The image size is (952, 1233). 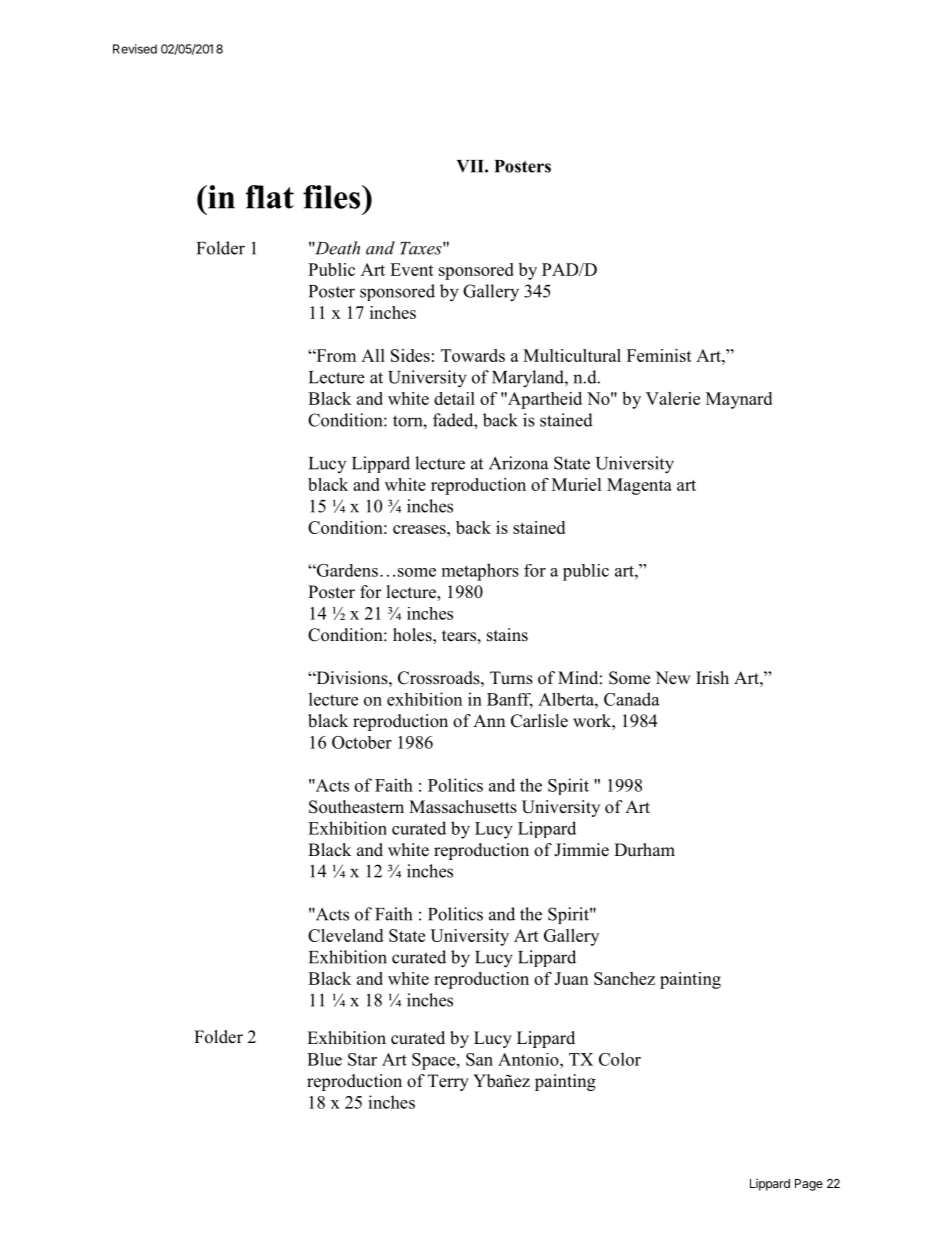 What do you see at coordinates (471, 166) in the screenshot?
I see `VII` at bounding box center [471, 166].
